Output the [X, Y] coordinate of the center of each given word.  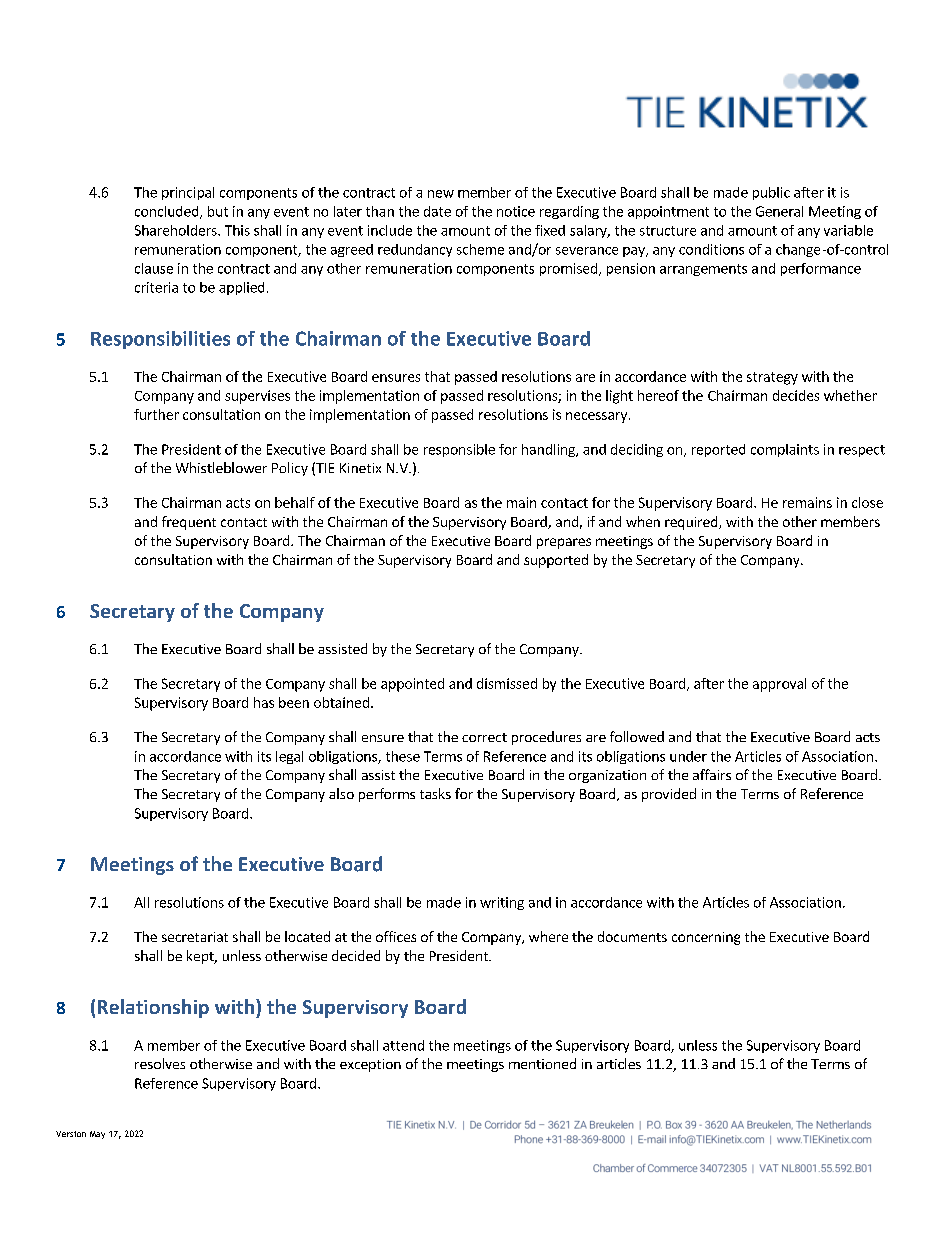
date [437, 211]
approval [779, 685]
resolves [160, 1063]
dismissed [507, 683]
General [779, 211]
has [264, 702]
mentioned [542, 1063]
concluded [168, 212]
